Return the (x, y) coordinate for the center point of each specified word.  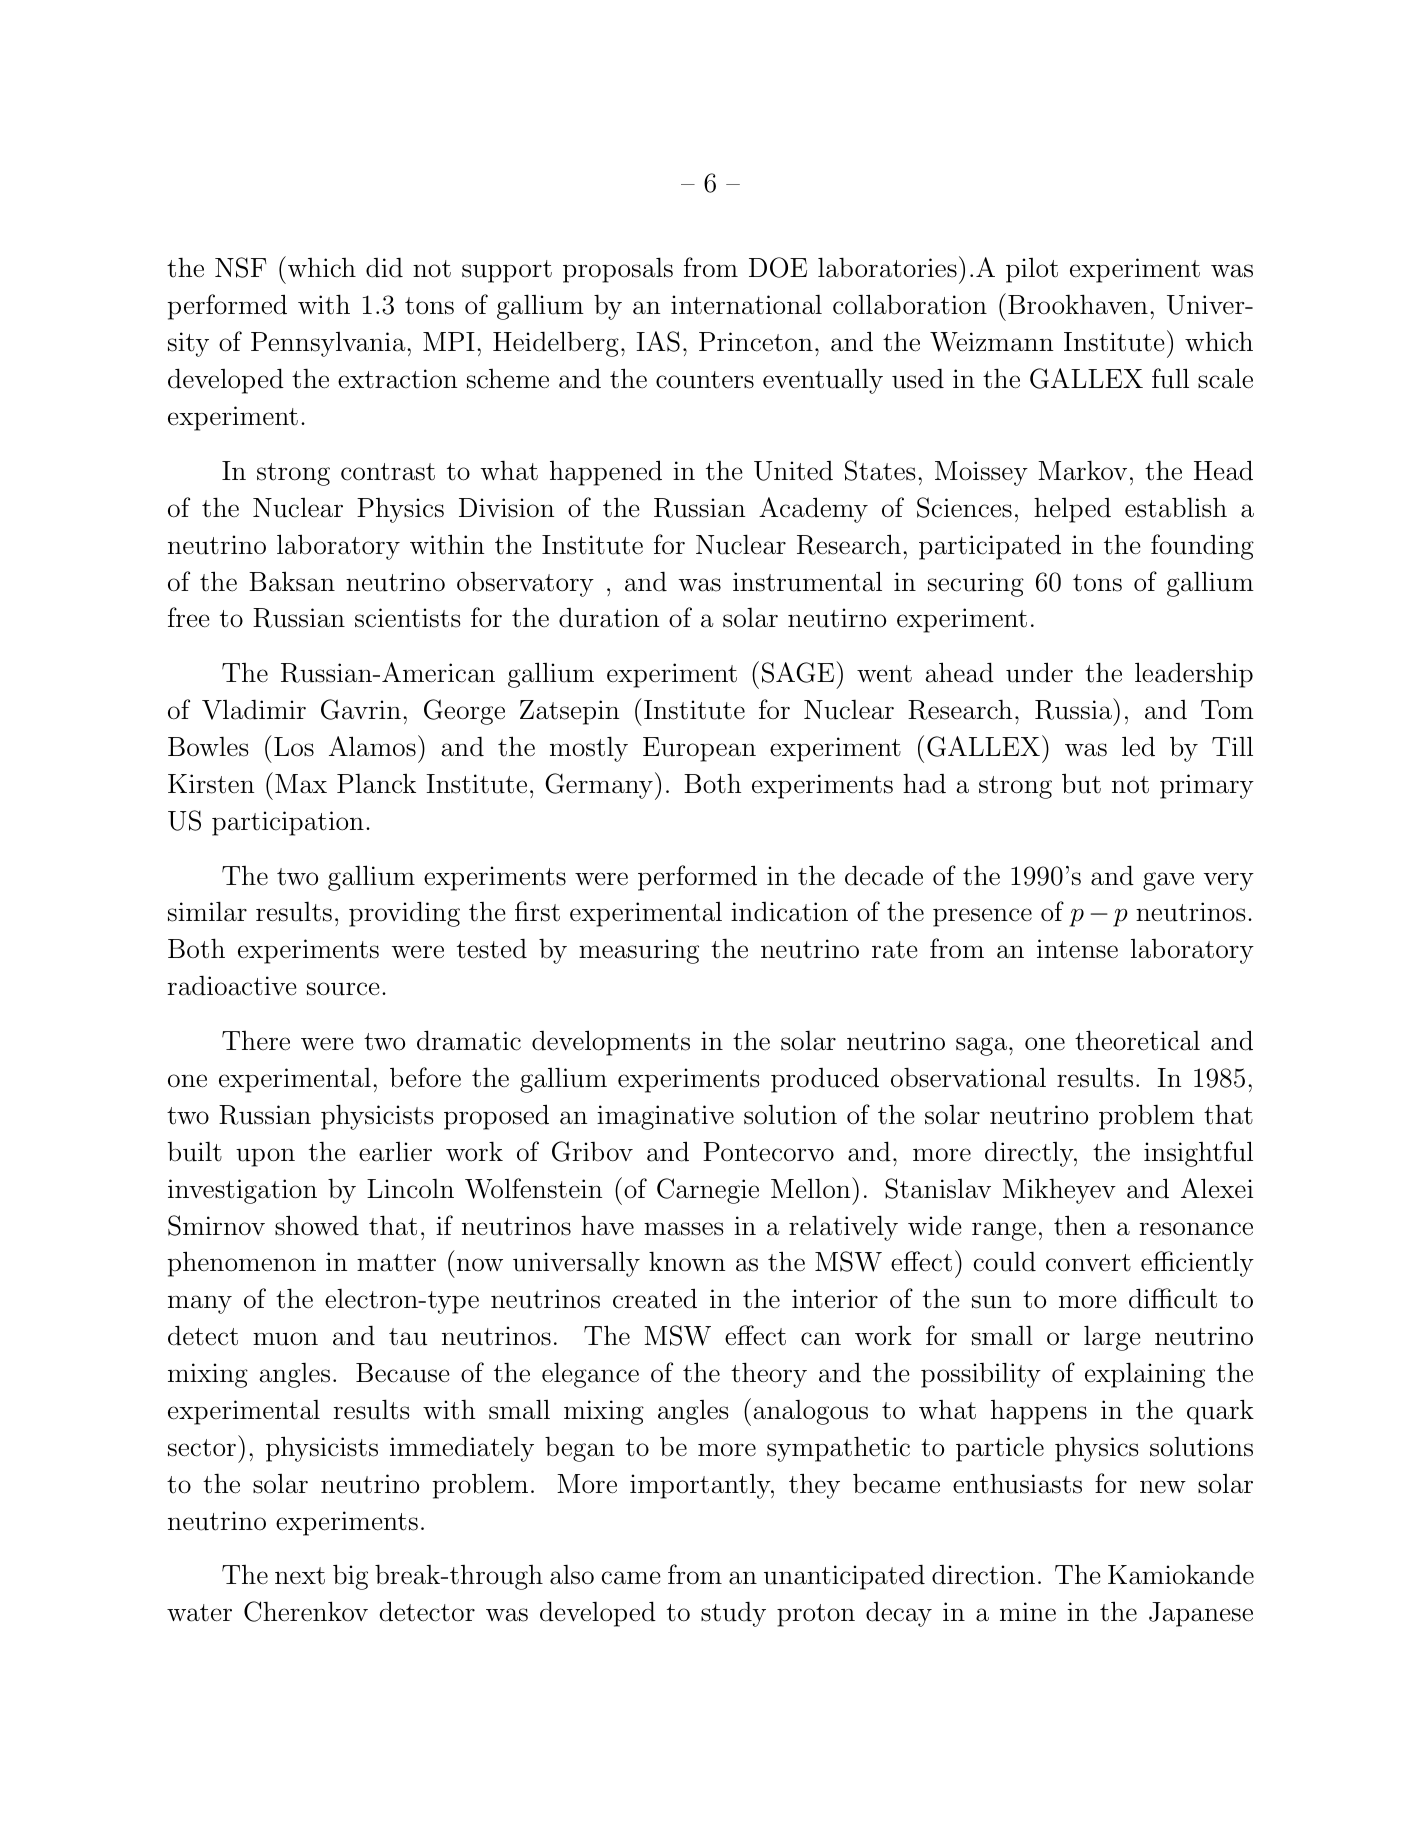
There (256, 1041)
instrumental (807, 581)
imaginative (665, 1117)
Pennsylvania (329, 344)
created (655, 1298)
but (1081, 783)
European (699, 749)
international (746, 305)
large (1112, 1338)
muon (285, 1339)
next (300, 1576)
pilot (1032, 270)
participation (288, 823)
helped (1072, 510)
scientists (408, 618)
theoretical (1137, 1040)
